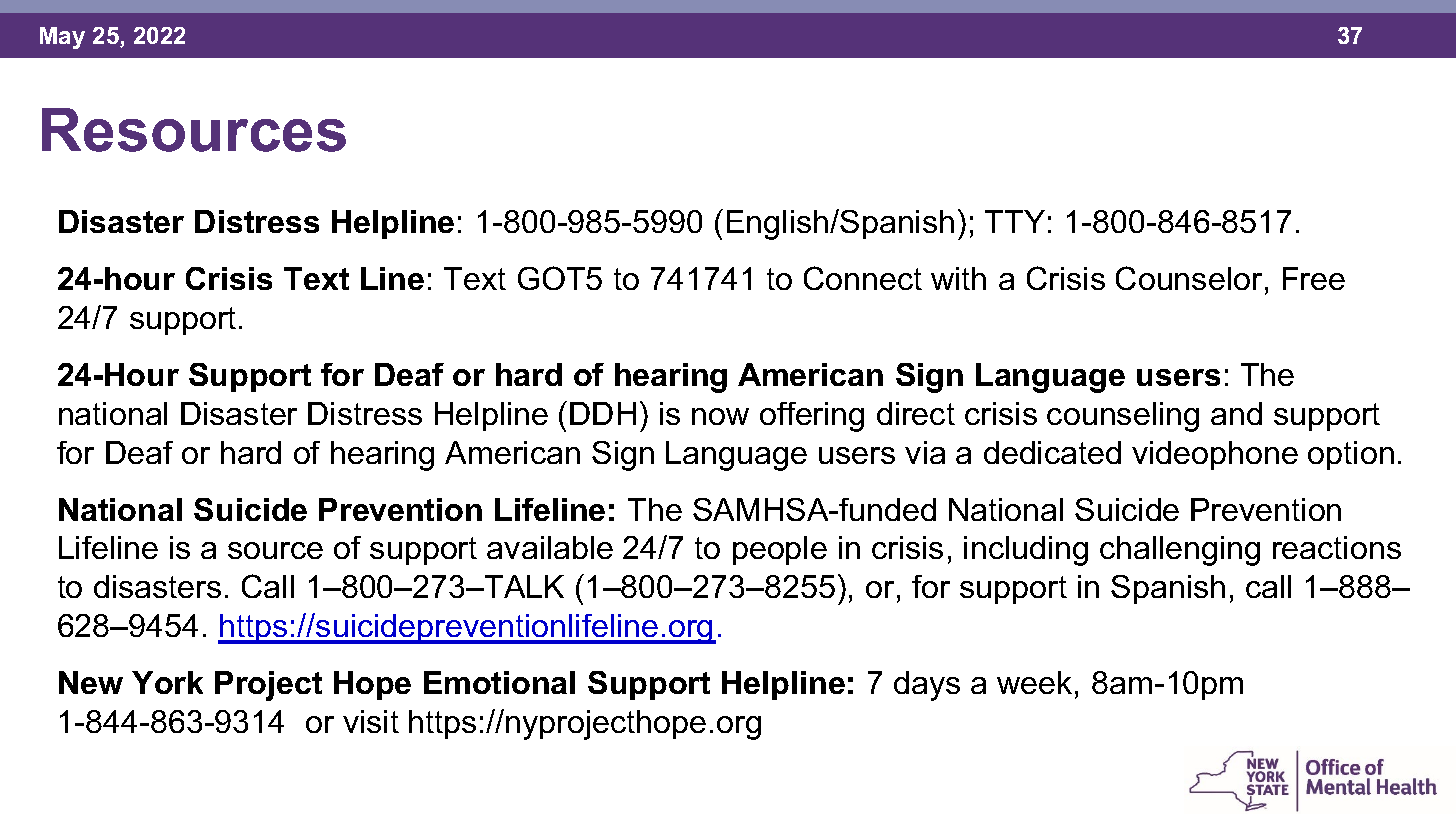 The width and height of the screenshot is (1456, 819). Describe the element at coordinates (499, 682) in the screenshot. I see `Emotional` at that location.
